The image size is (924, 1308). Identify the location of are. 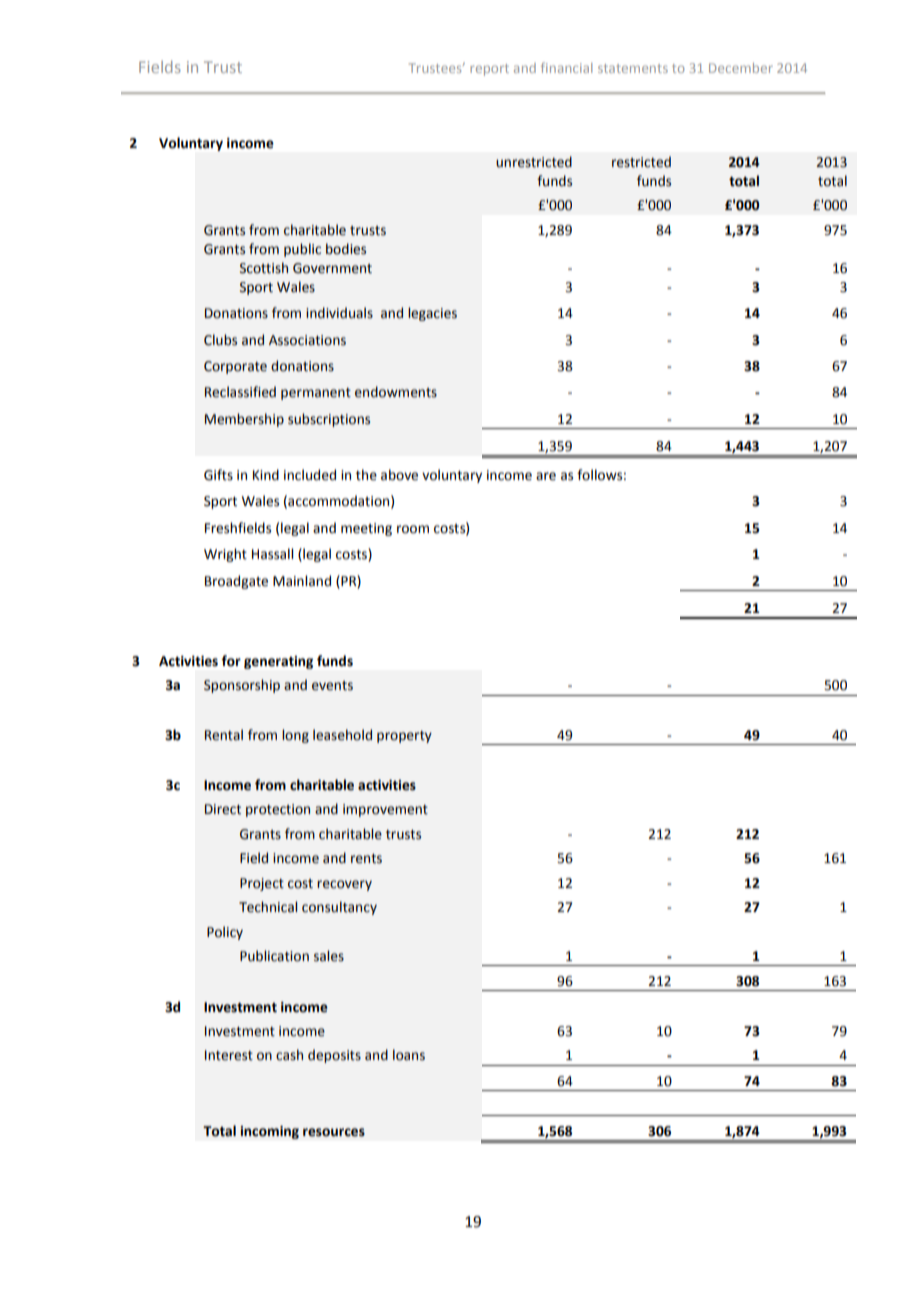
(546, 476).
